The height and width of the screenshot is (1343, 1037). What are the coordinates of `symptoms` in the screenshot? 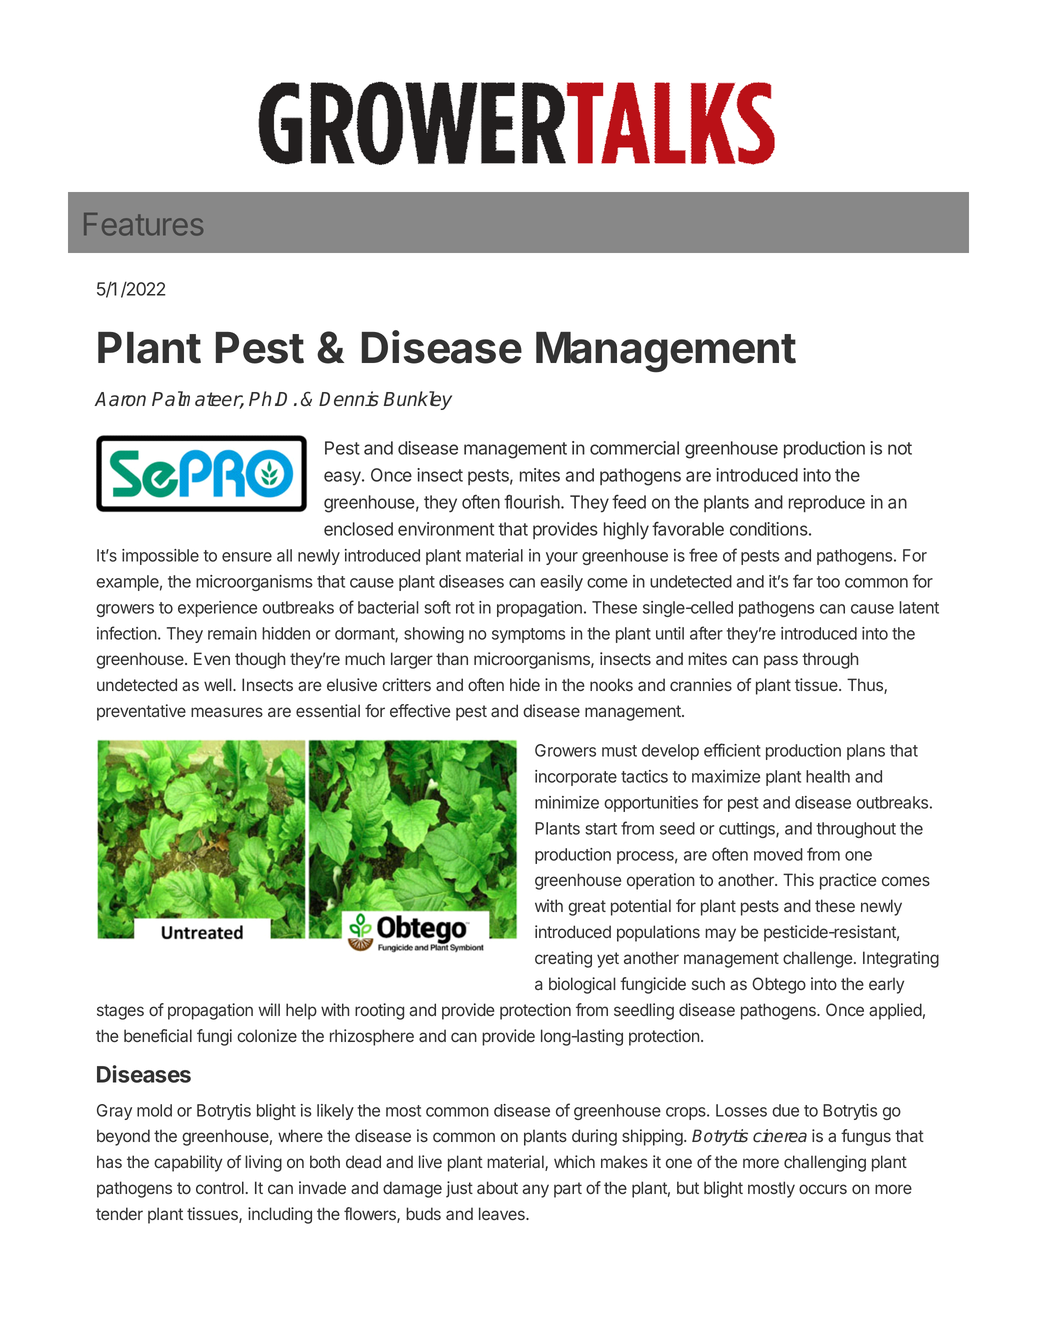 It's located at (528, 635).
